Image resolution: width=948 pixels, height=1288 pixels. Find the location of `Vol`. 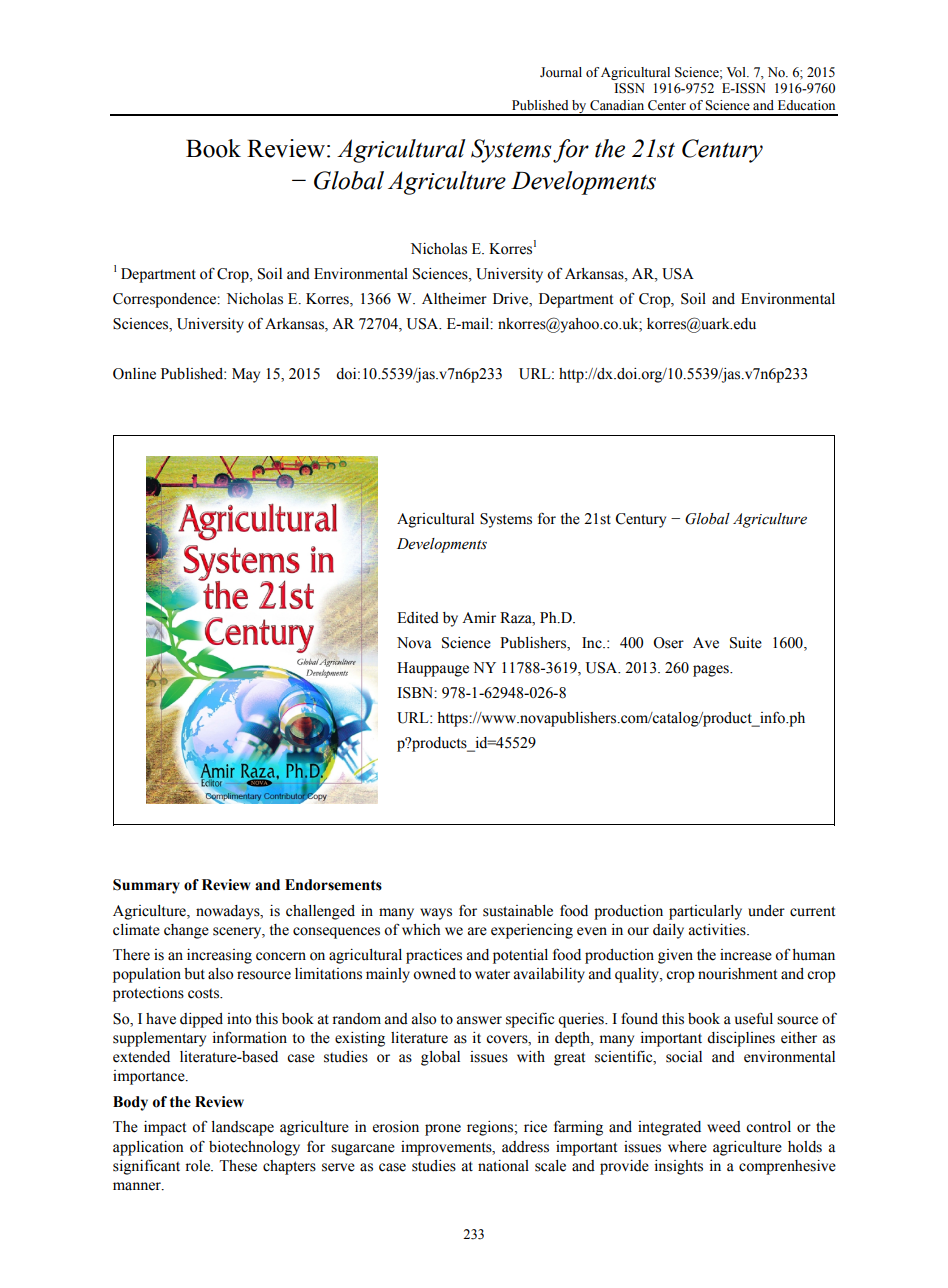

Vol is located at coordinates (737, 72).
